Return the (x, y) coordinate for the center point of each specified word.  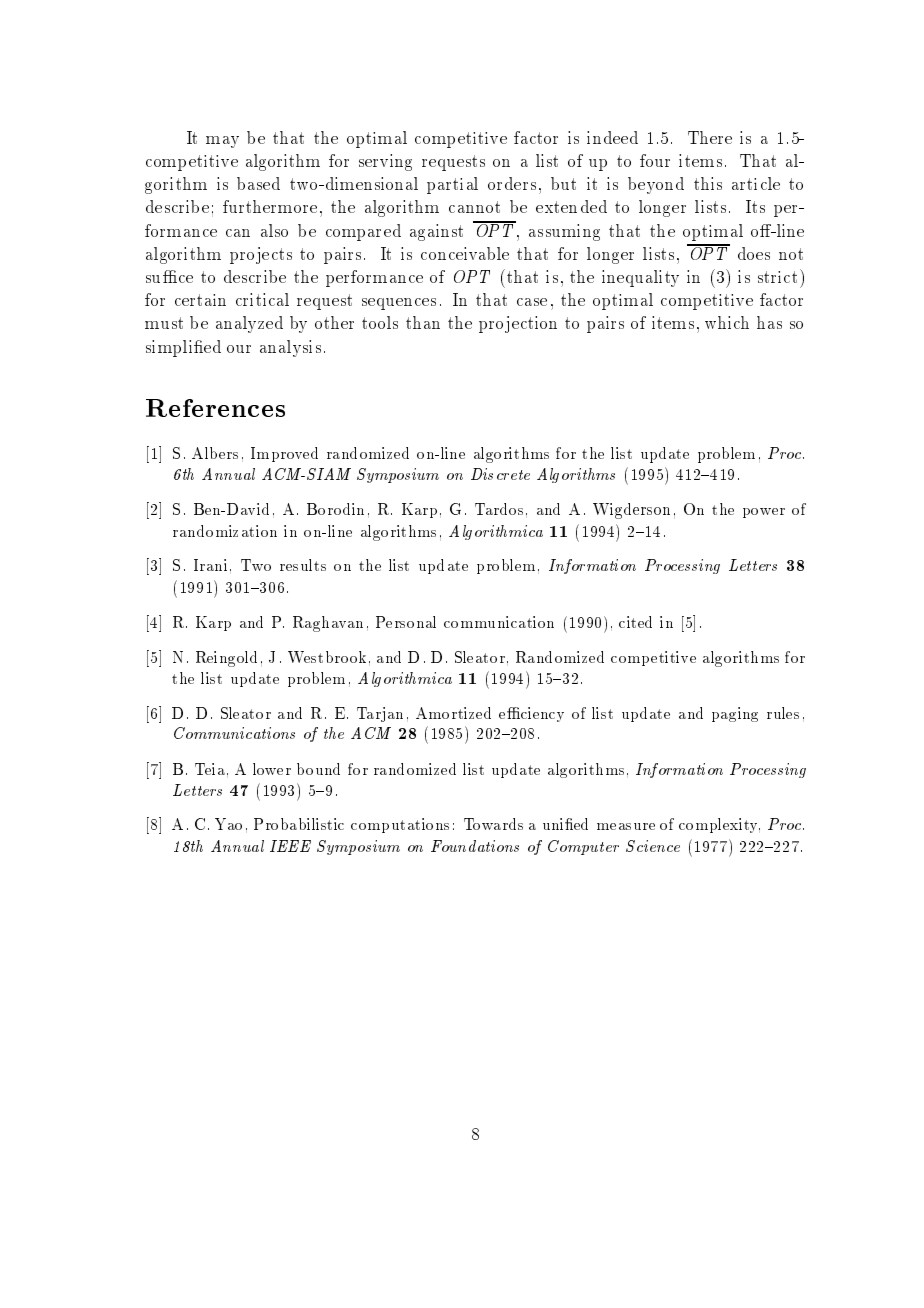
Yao (228, 824)
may (222, 142)
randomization (225, 531)
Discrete (500, 474)
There (710, 137)
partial (452, 185)
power (764, 513)
